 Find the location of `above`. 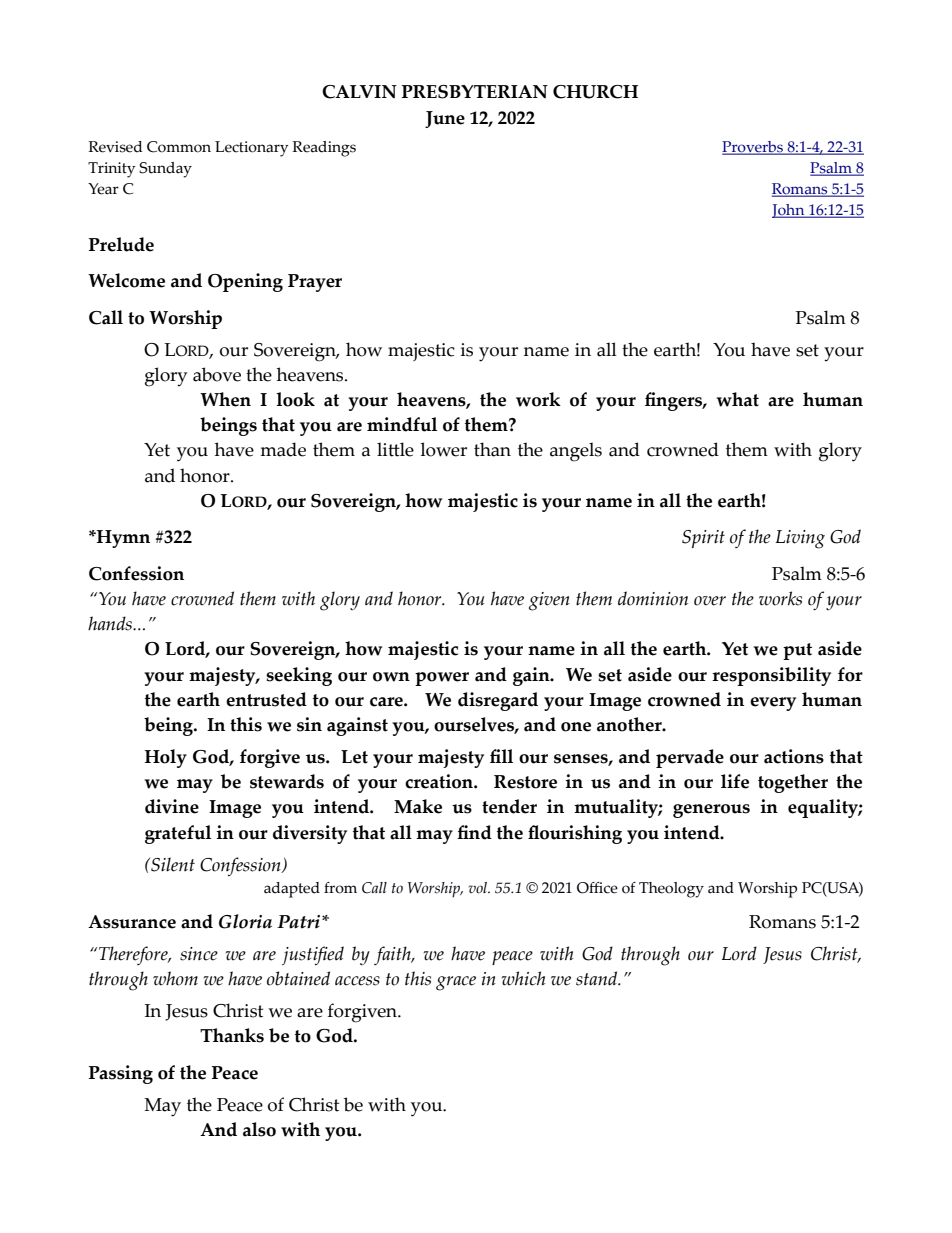

above is located at coordinates (217, 374).
